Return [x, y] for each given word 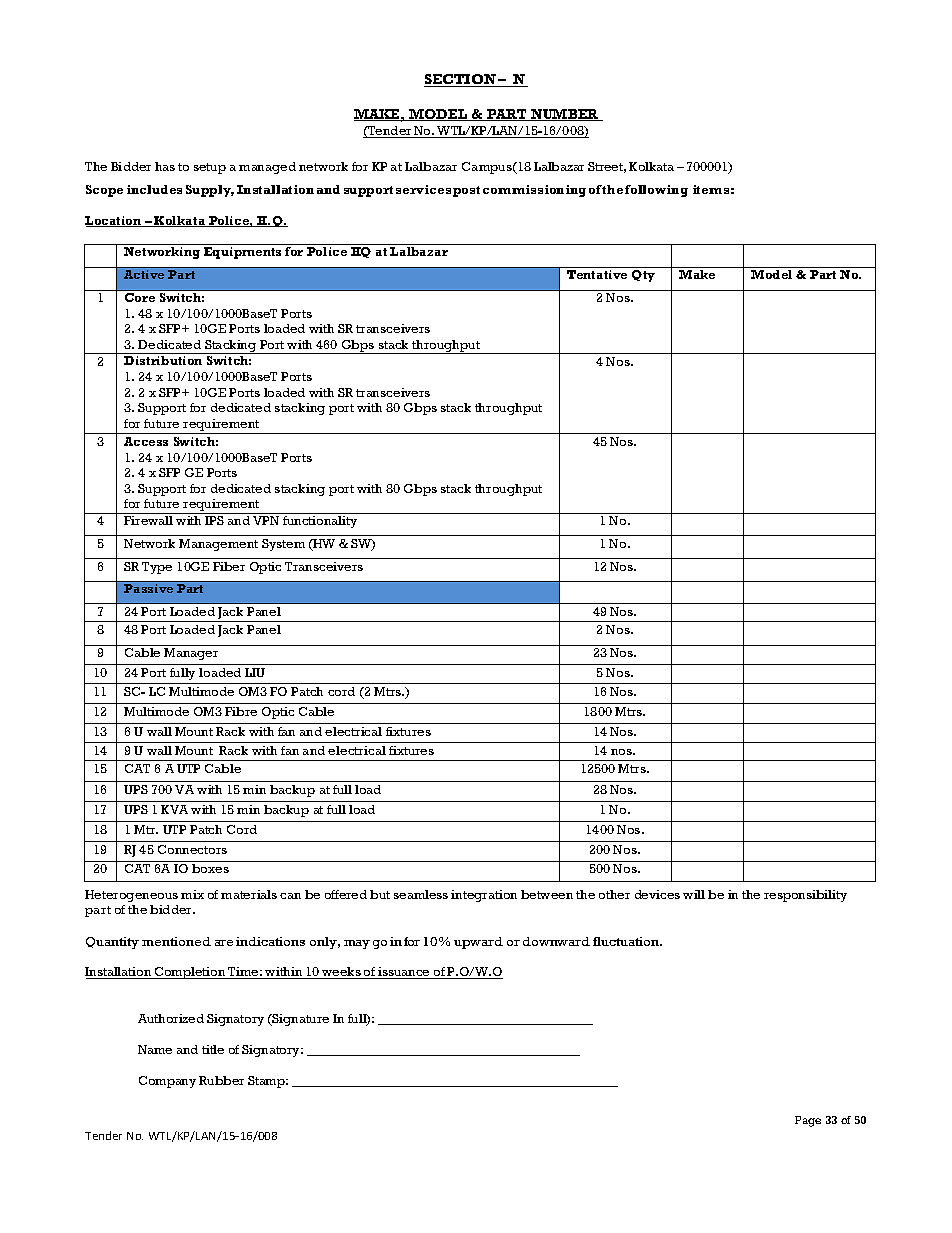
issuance [404, 973]
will [694, 894]
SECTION [461, 80]
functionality [320, 522]
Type [157, 568]
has [165, 166]
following [656, 191]
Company [167, 1082]
